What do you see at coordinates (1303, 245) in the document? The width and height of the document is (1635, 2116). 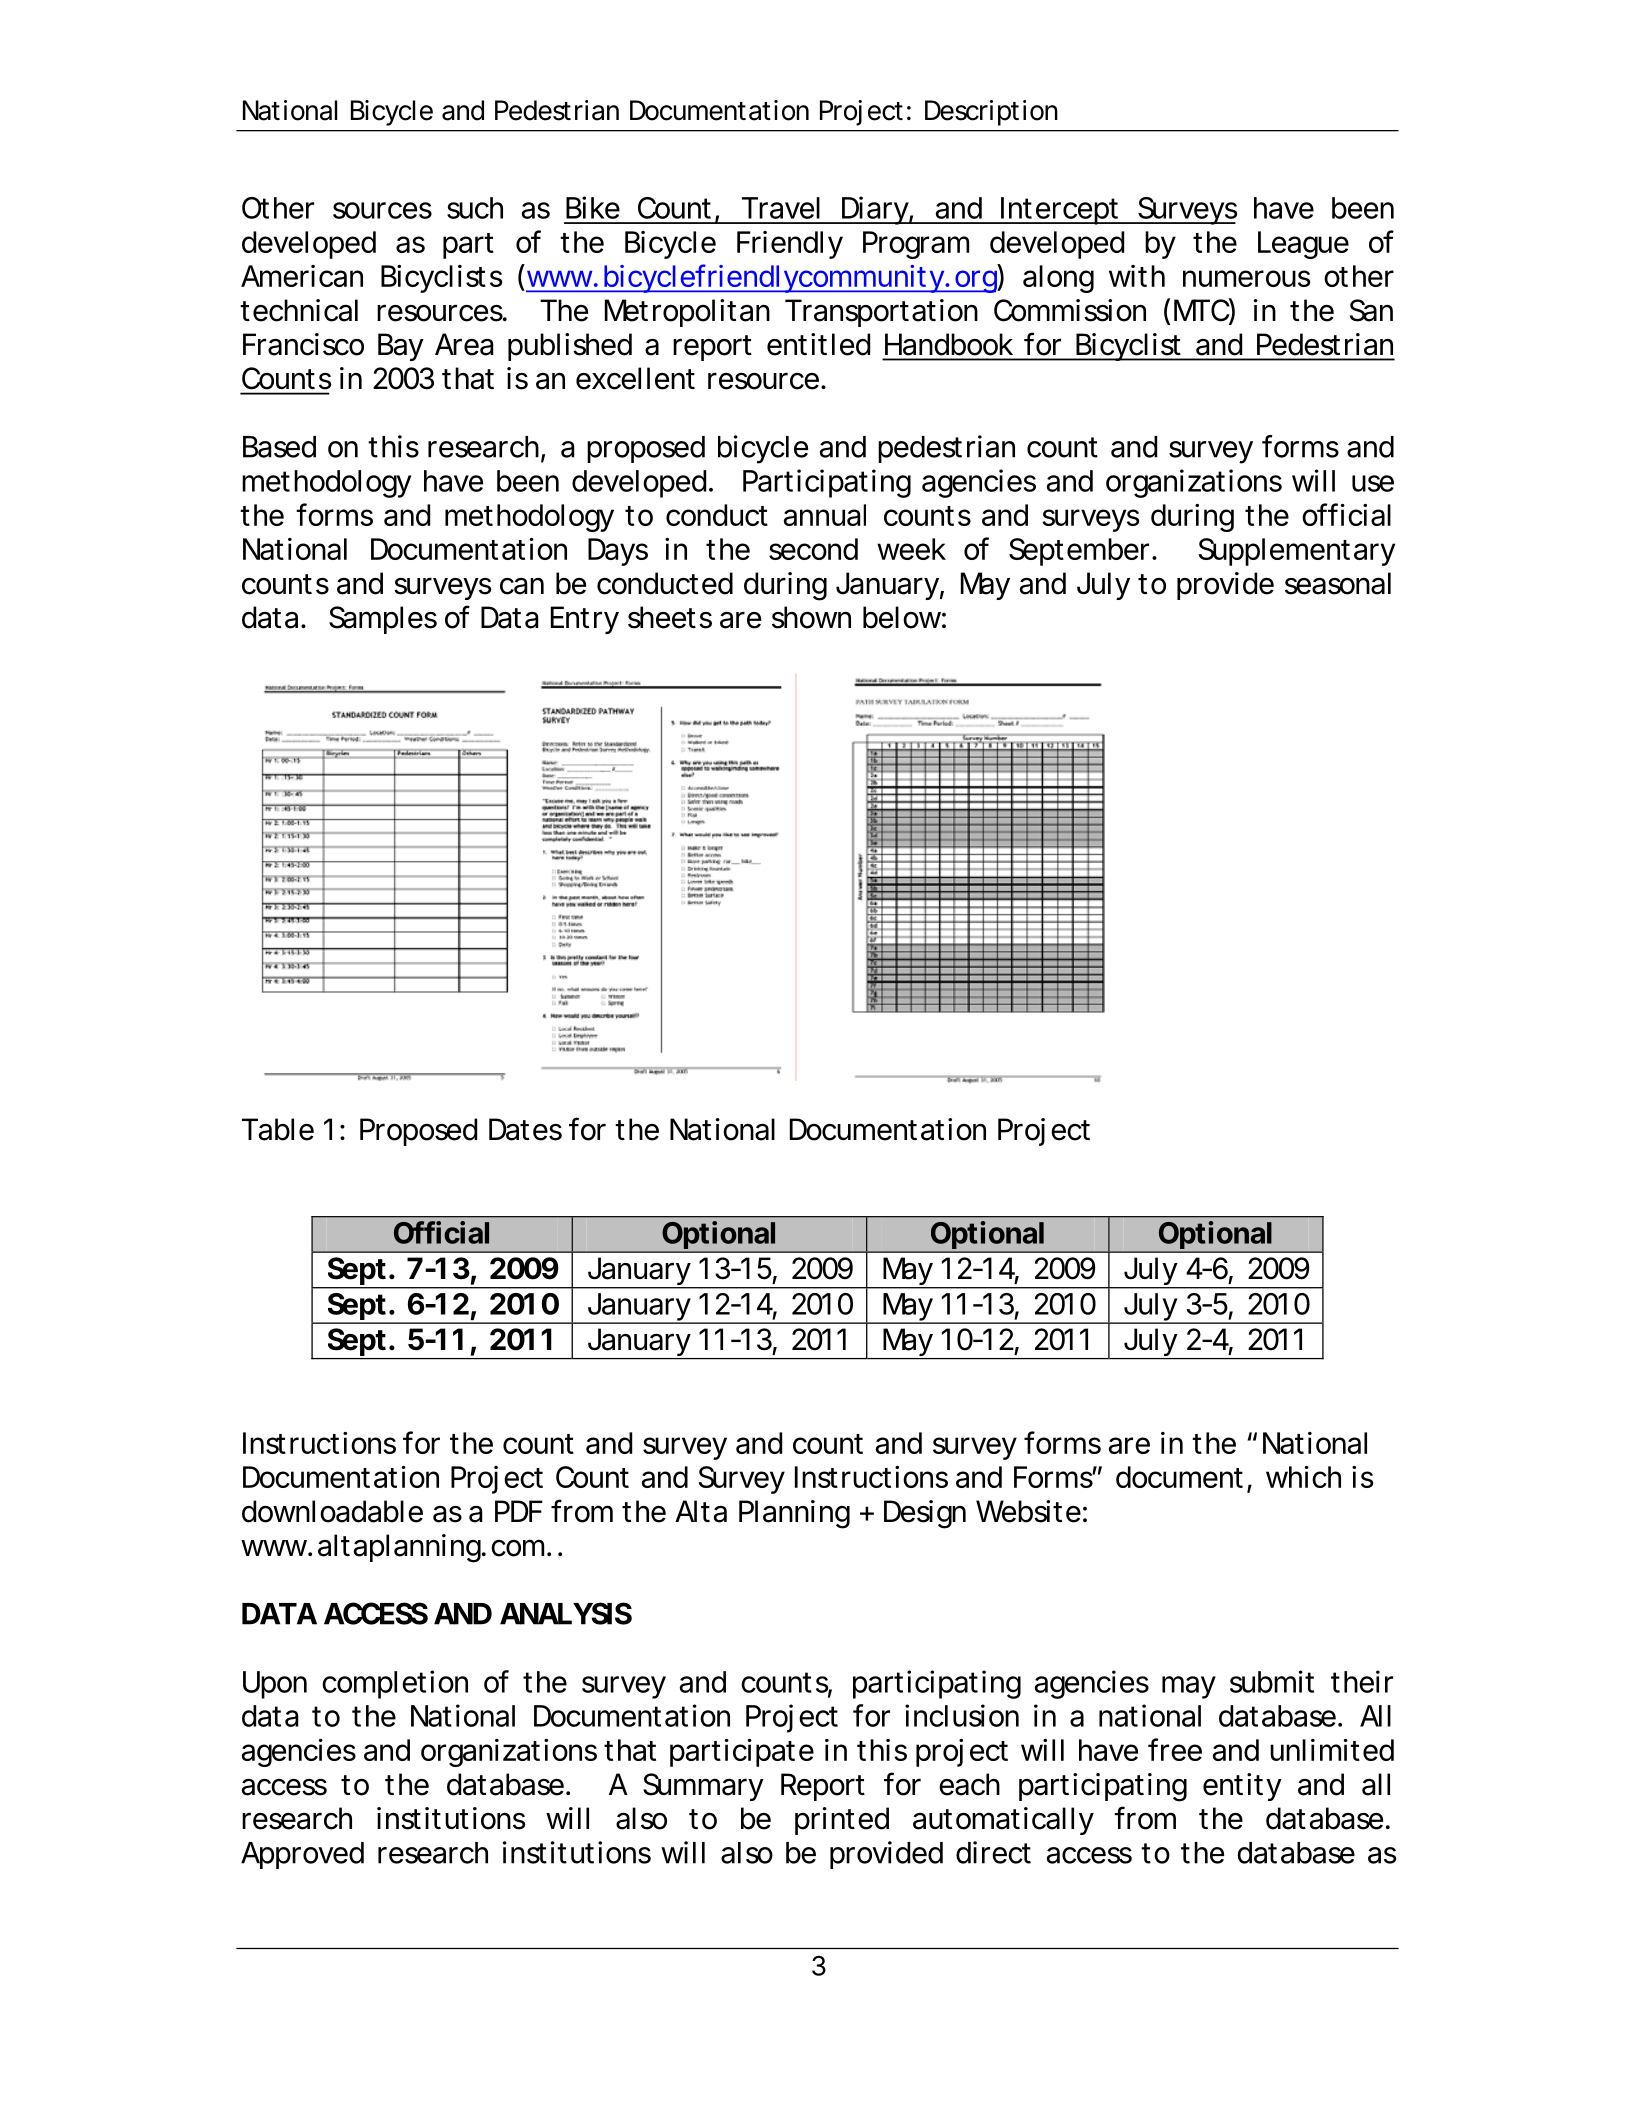 I see `League` at bounding box center [1303, 245].
